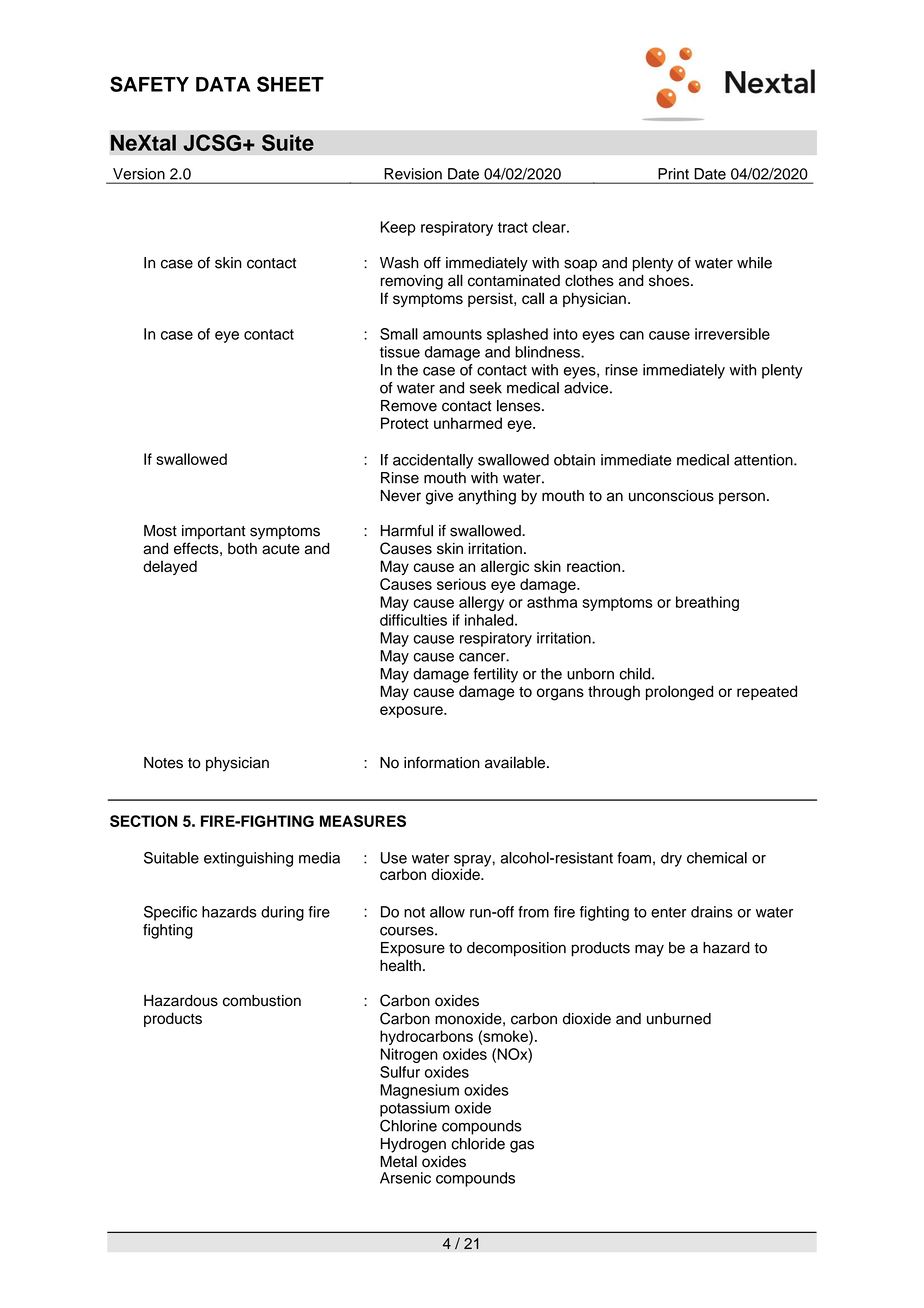  I want to click on information, so click(442, 762).
